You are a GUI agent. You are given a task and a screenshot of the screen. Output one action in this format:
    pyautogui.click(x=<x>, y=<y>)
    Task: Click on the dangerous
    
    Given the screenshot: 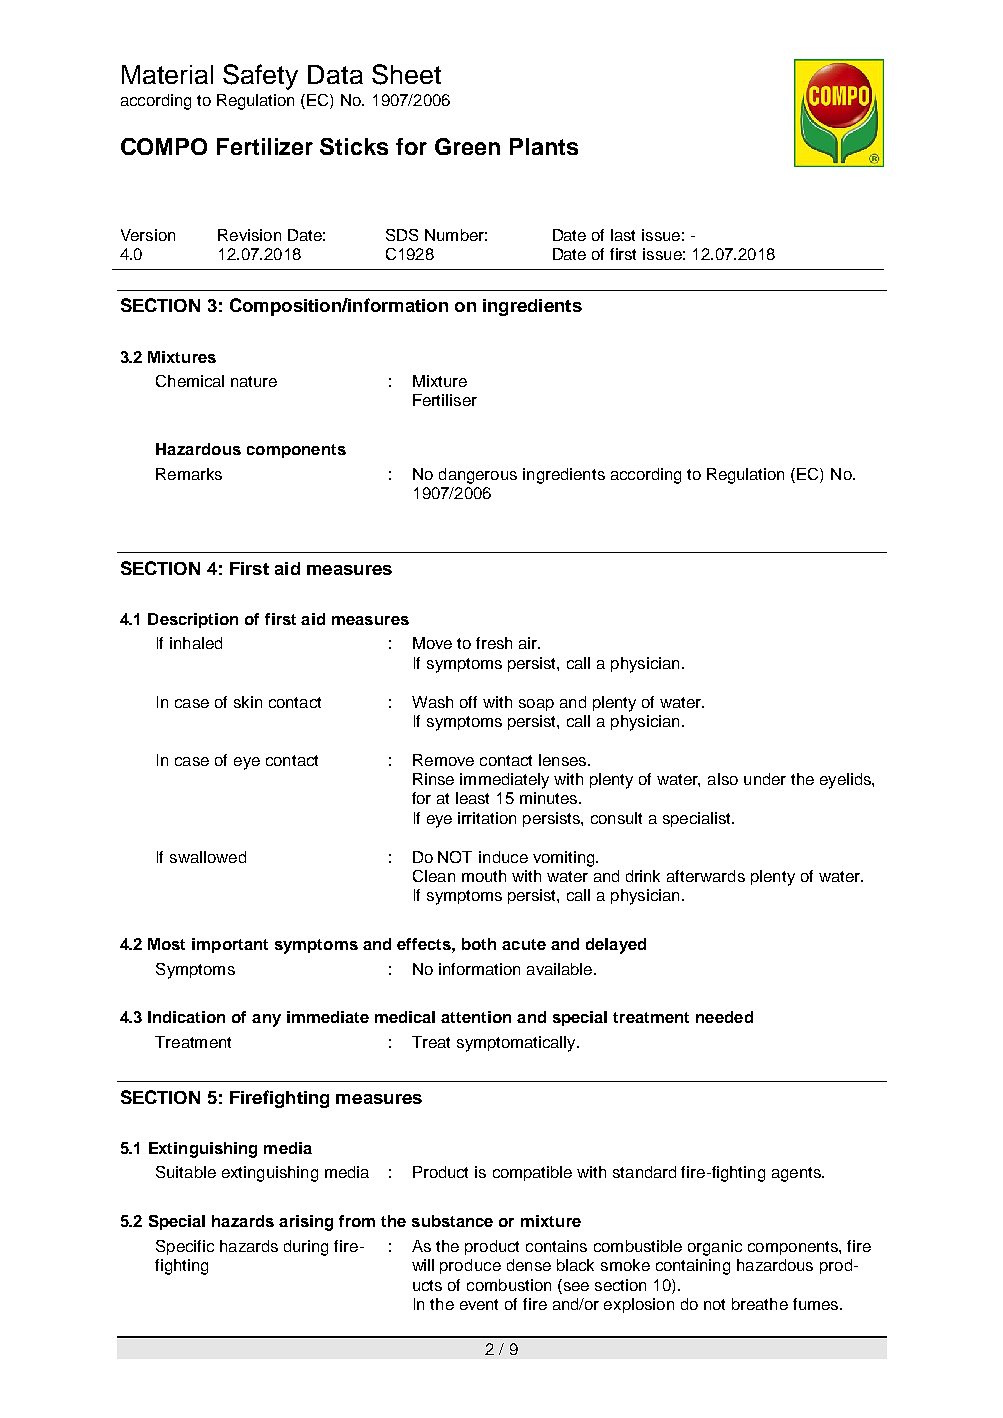 What is the action you would take?
    pyautogui.click(x=478, y=476)
